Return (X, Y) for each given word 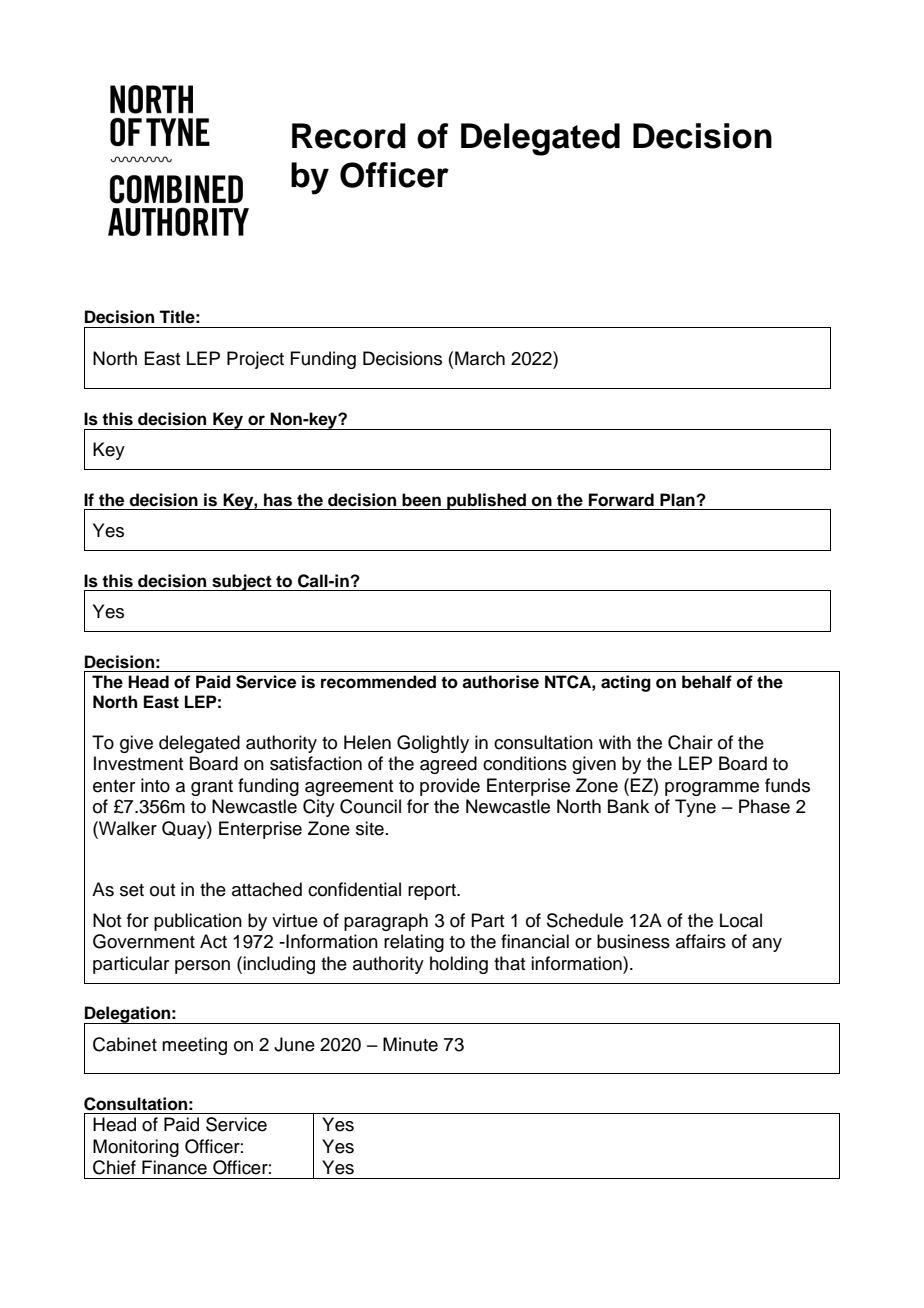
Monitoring (136, 1148)
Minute (410, 1044)
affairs (701, 941)
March (480, 358)
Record (349, 136)
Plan (678, 500)
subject (242, 582)
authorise (500, 682)
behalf (707, 682)
